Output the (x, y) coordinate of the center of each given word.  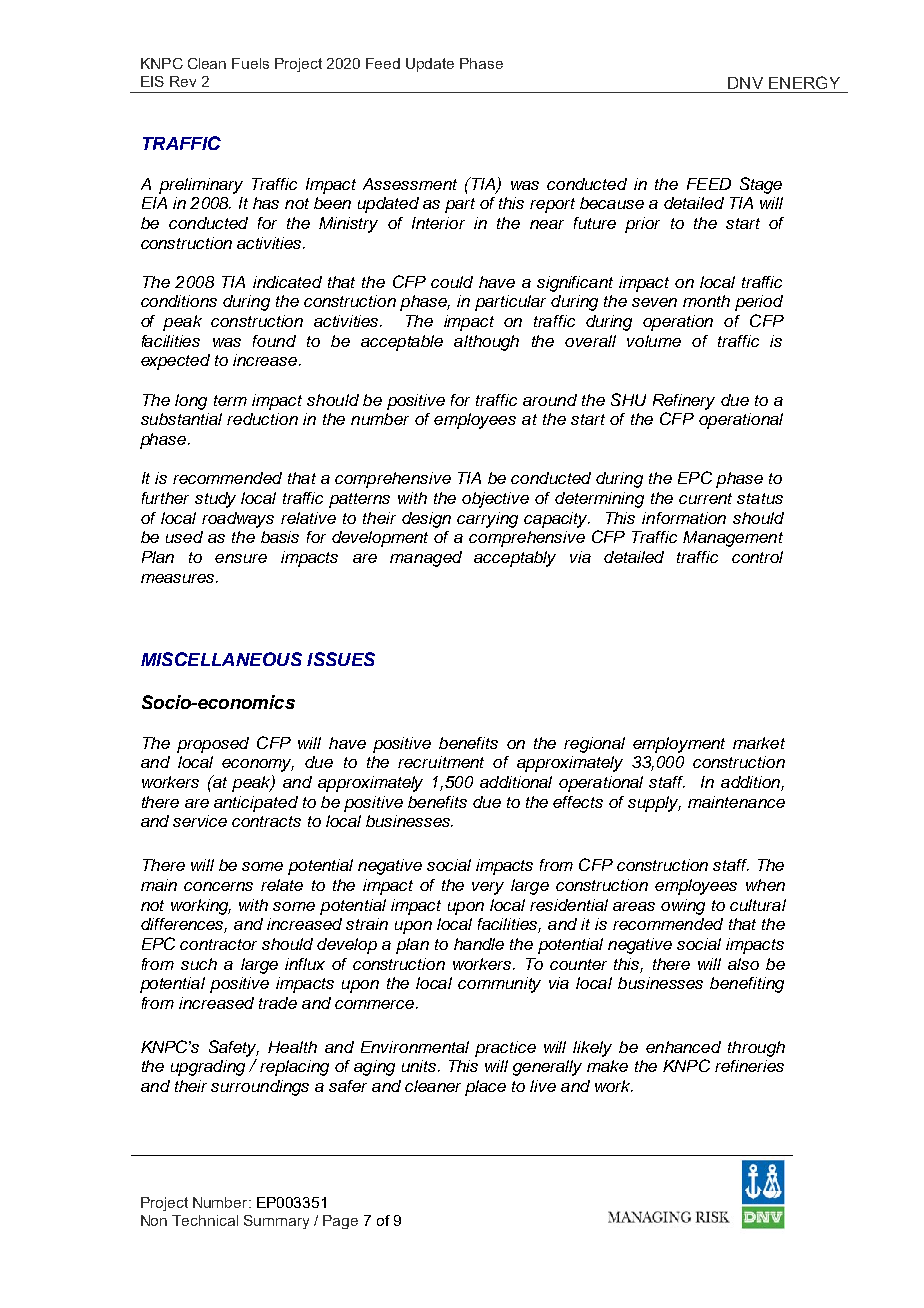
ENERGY (804, 82)
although (486, 343)
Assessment (410, 184)
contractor (218, 944)
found (274, 341)
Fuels (250, 63)
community (499, 985)
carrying (487, 520)
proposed (213, 745)
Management (733, 539)
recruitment (441, 762)
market (759, 743)
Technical (205, 1220)
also (743, 964)
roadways (238, 520)
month (706, 301)
